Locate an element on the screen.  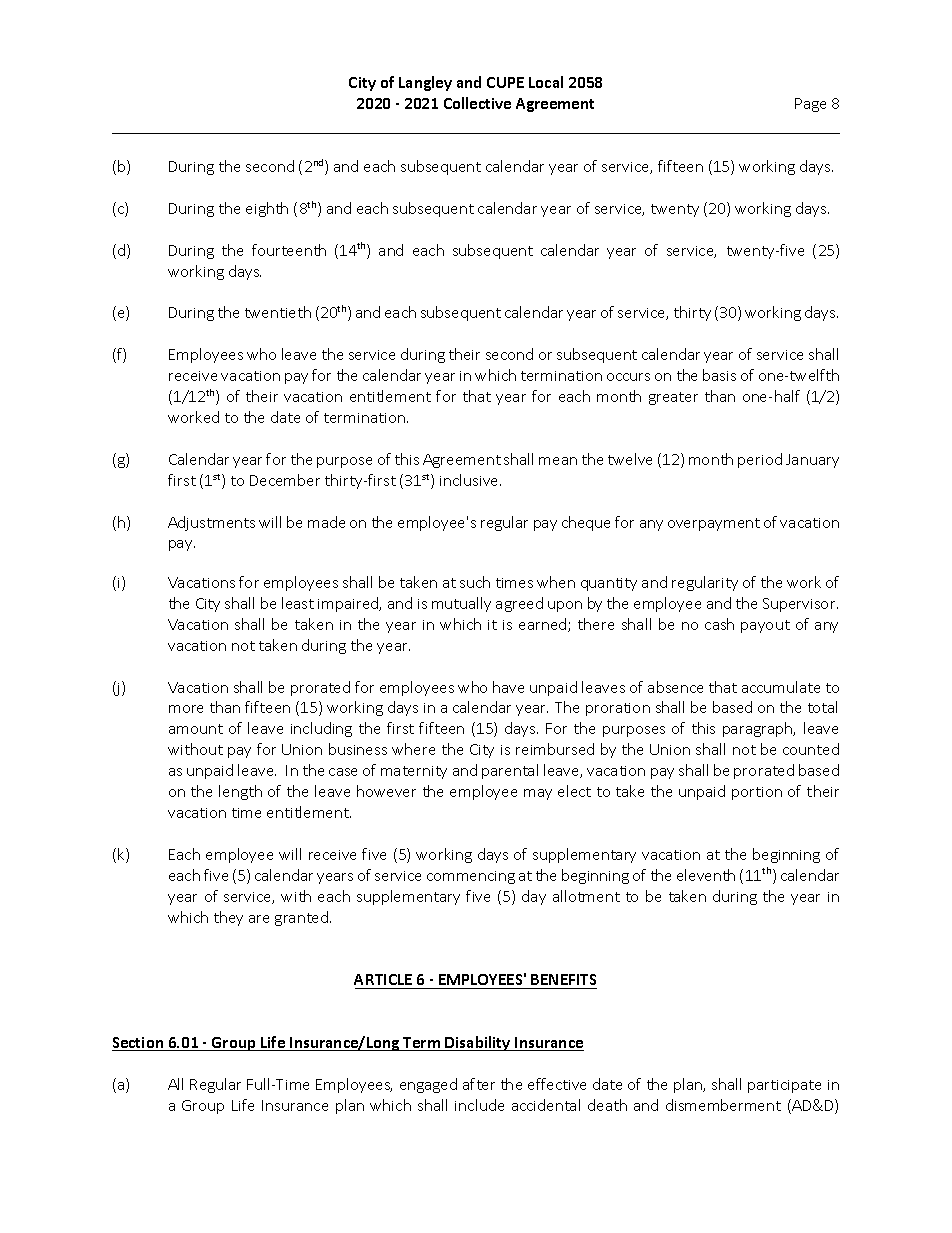
Section is located at coordinates (139, 1044).
